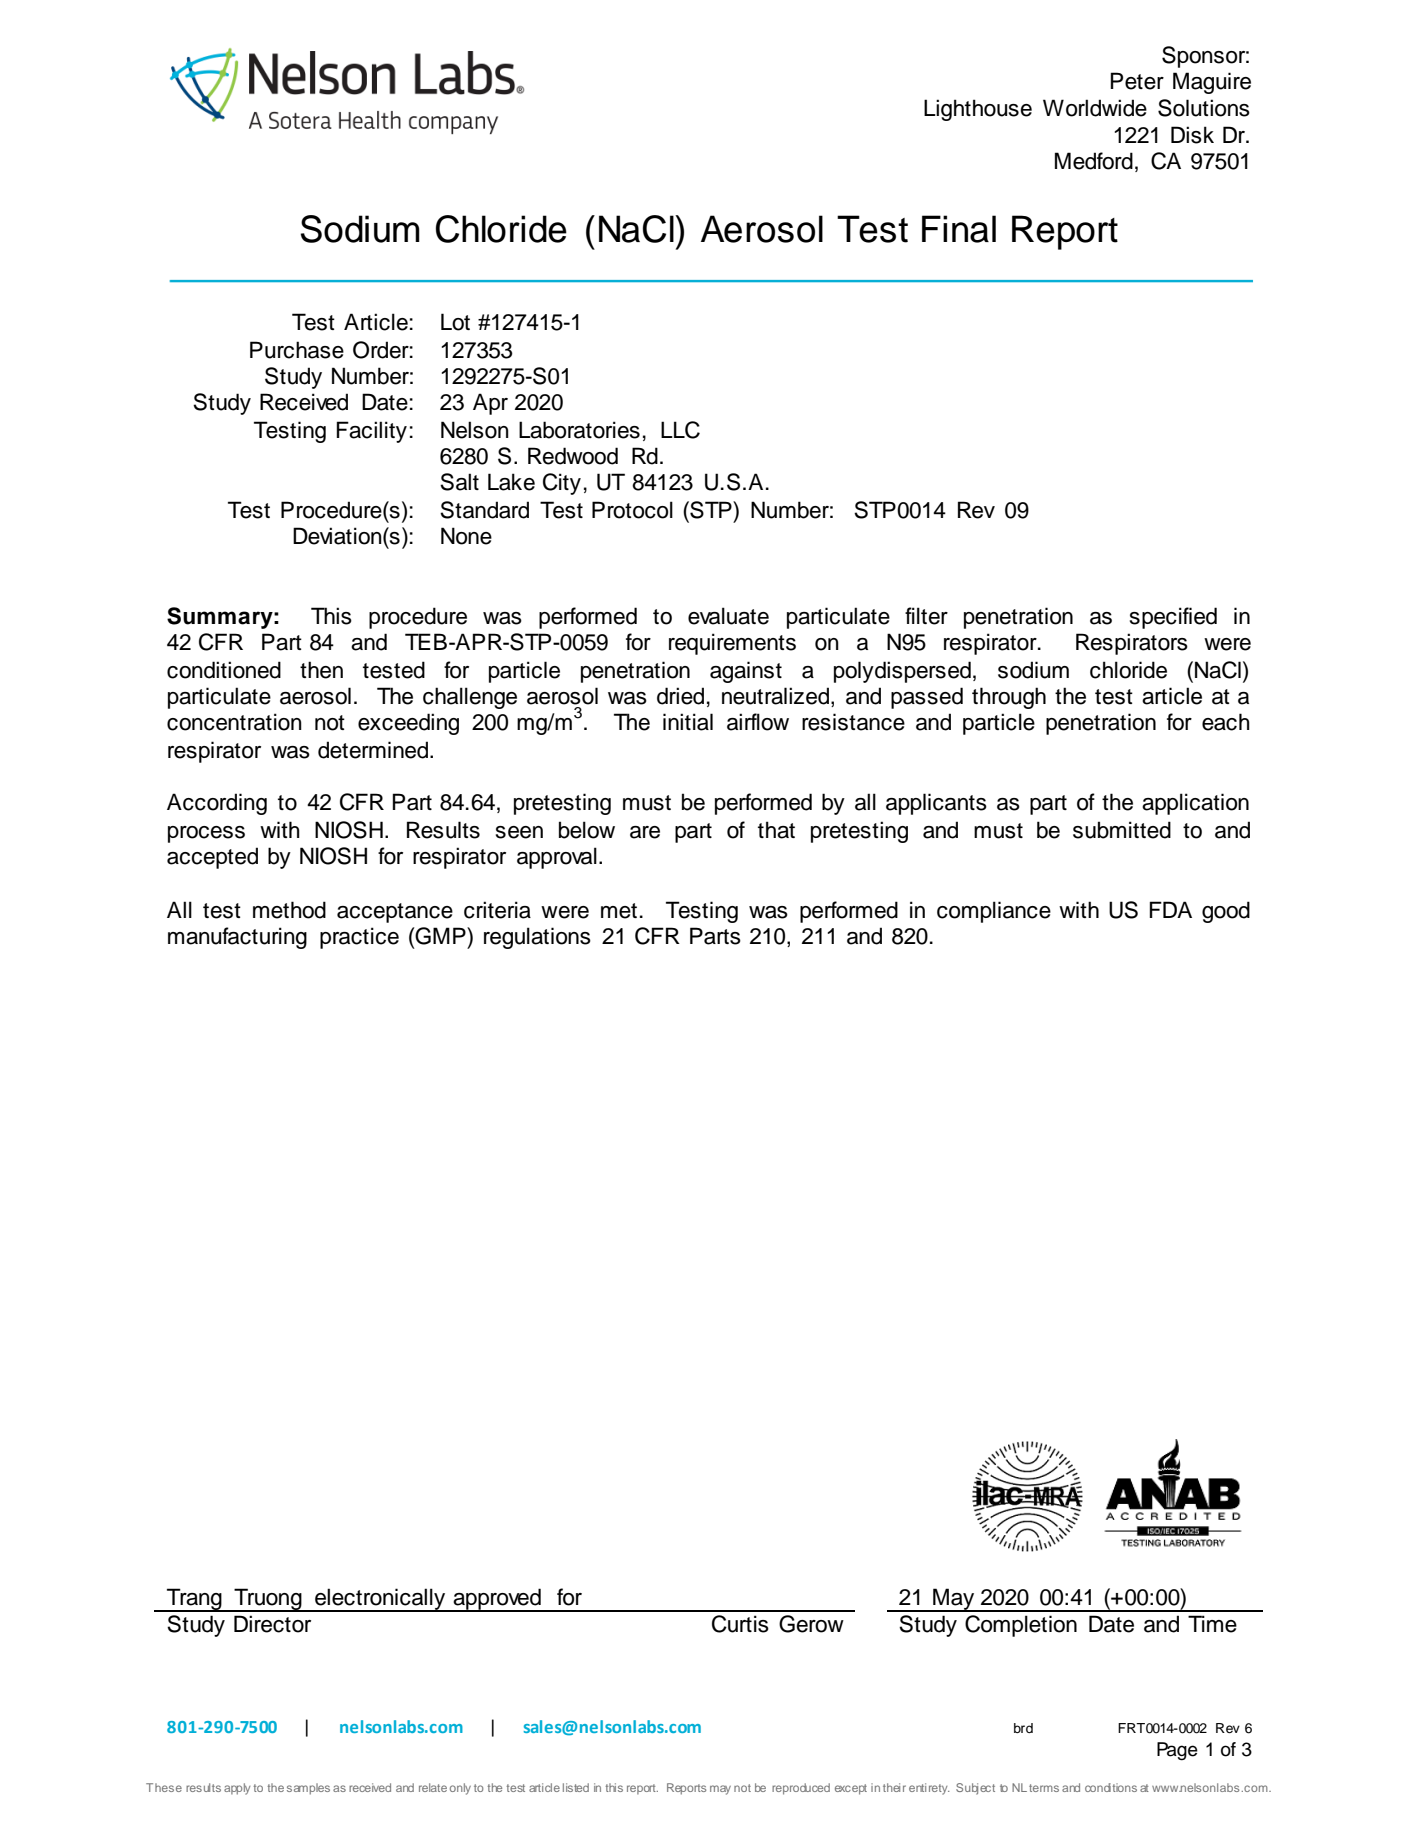  I want to click on FDA, so click(1171, 909).
